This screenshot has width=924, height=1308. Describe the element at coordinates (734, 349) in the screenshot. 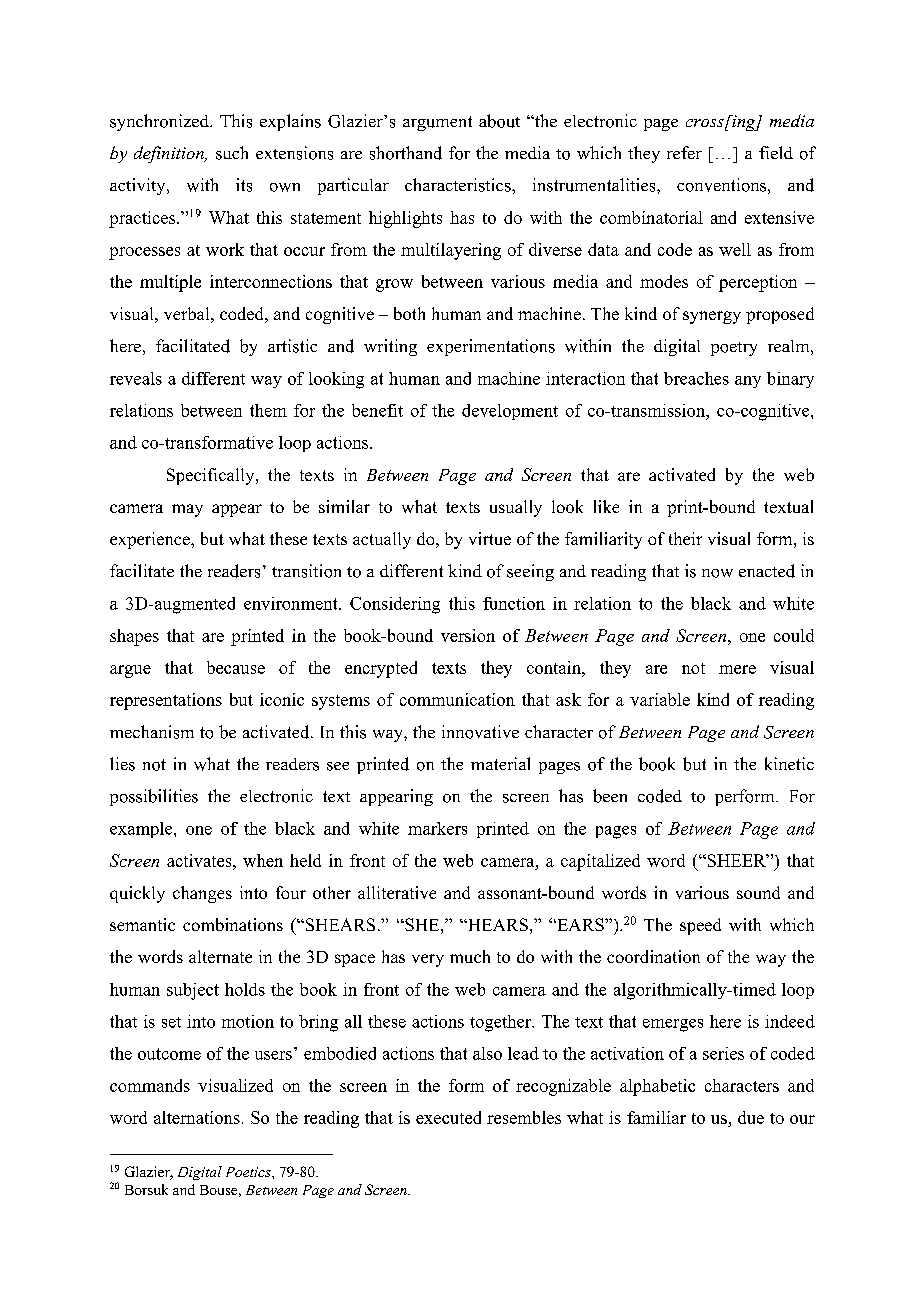

I see `poetry` at that location.
